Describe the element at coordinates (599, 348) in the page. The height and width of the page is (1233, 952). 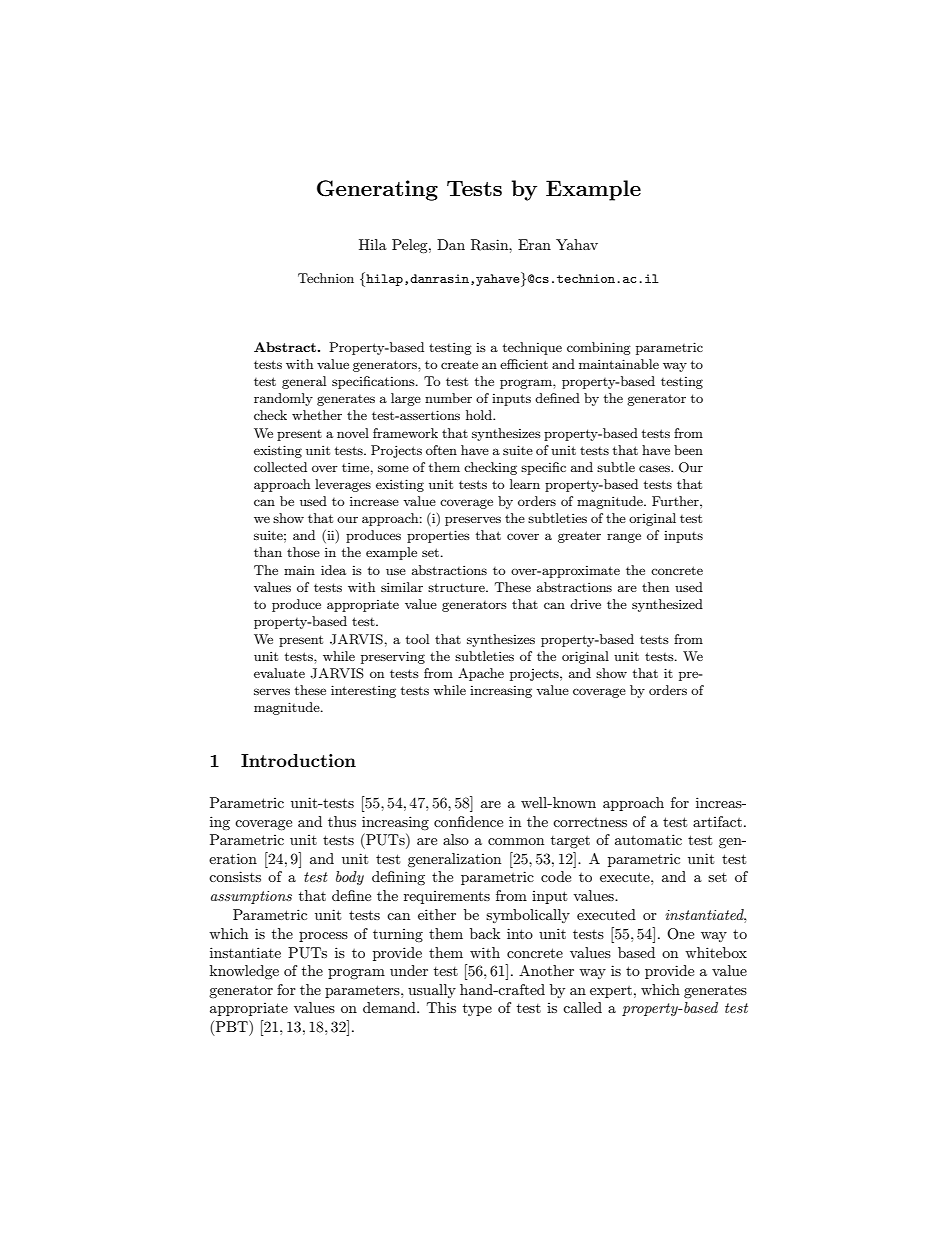
I see `combining` at that location.
